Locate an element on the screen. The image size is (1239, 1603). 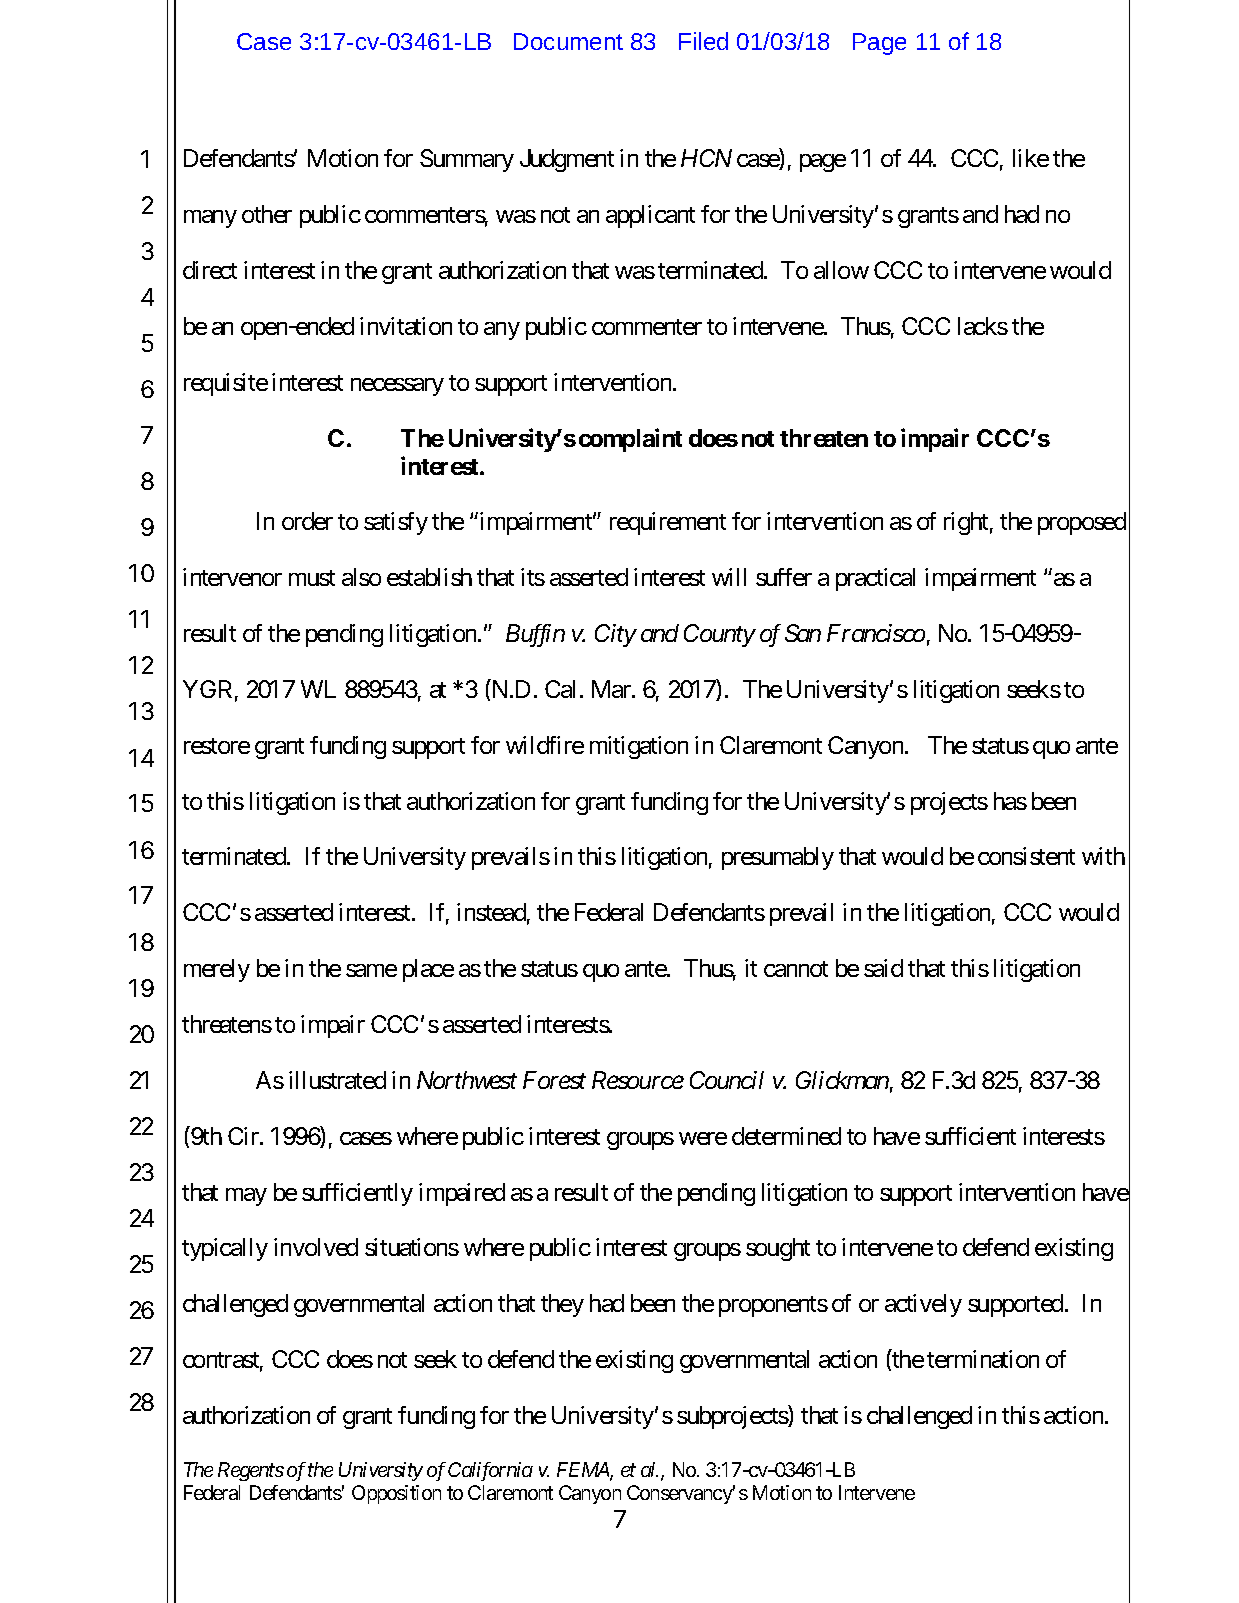
like is located at coordinates (1031, 158).
